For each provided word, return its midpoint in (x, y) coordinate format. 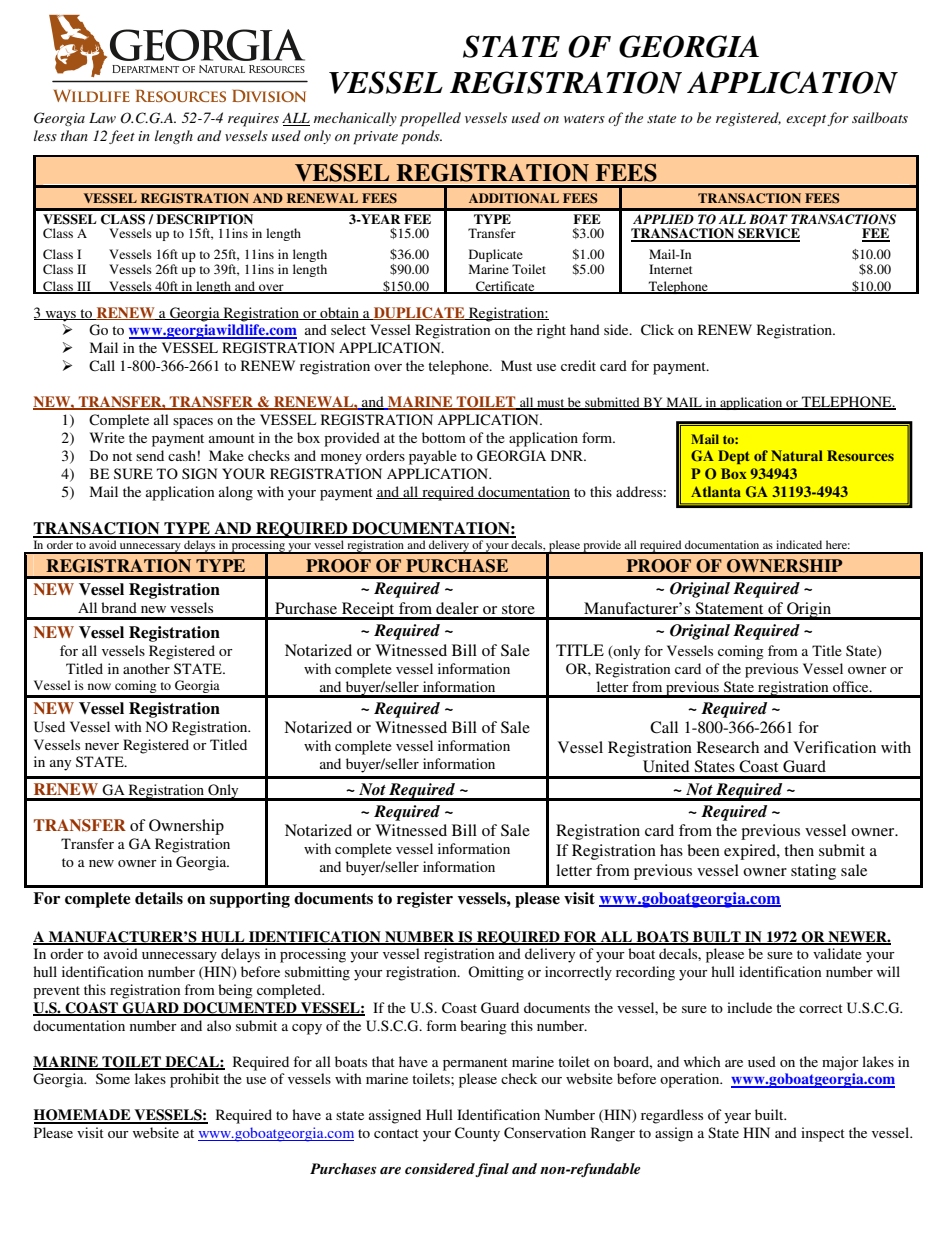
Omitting (496, 973)
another (146, 668)
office (852, 686)
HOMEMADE (83, 1116)
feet (122, 137)
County (477, 1134)
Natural (797, 455)
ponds (421, 137)
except (807, 121)
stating (813, 872)
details (159, 898)
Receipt (368, 611)
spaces (193, 423)
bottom (444, 437)
